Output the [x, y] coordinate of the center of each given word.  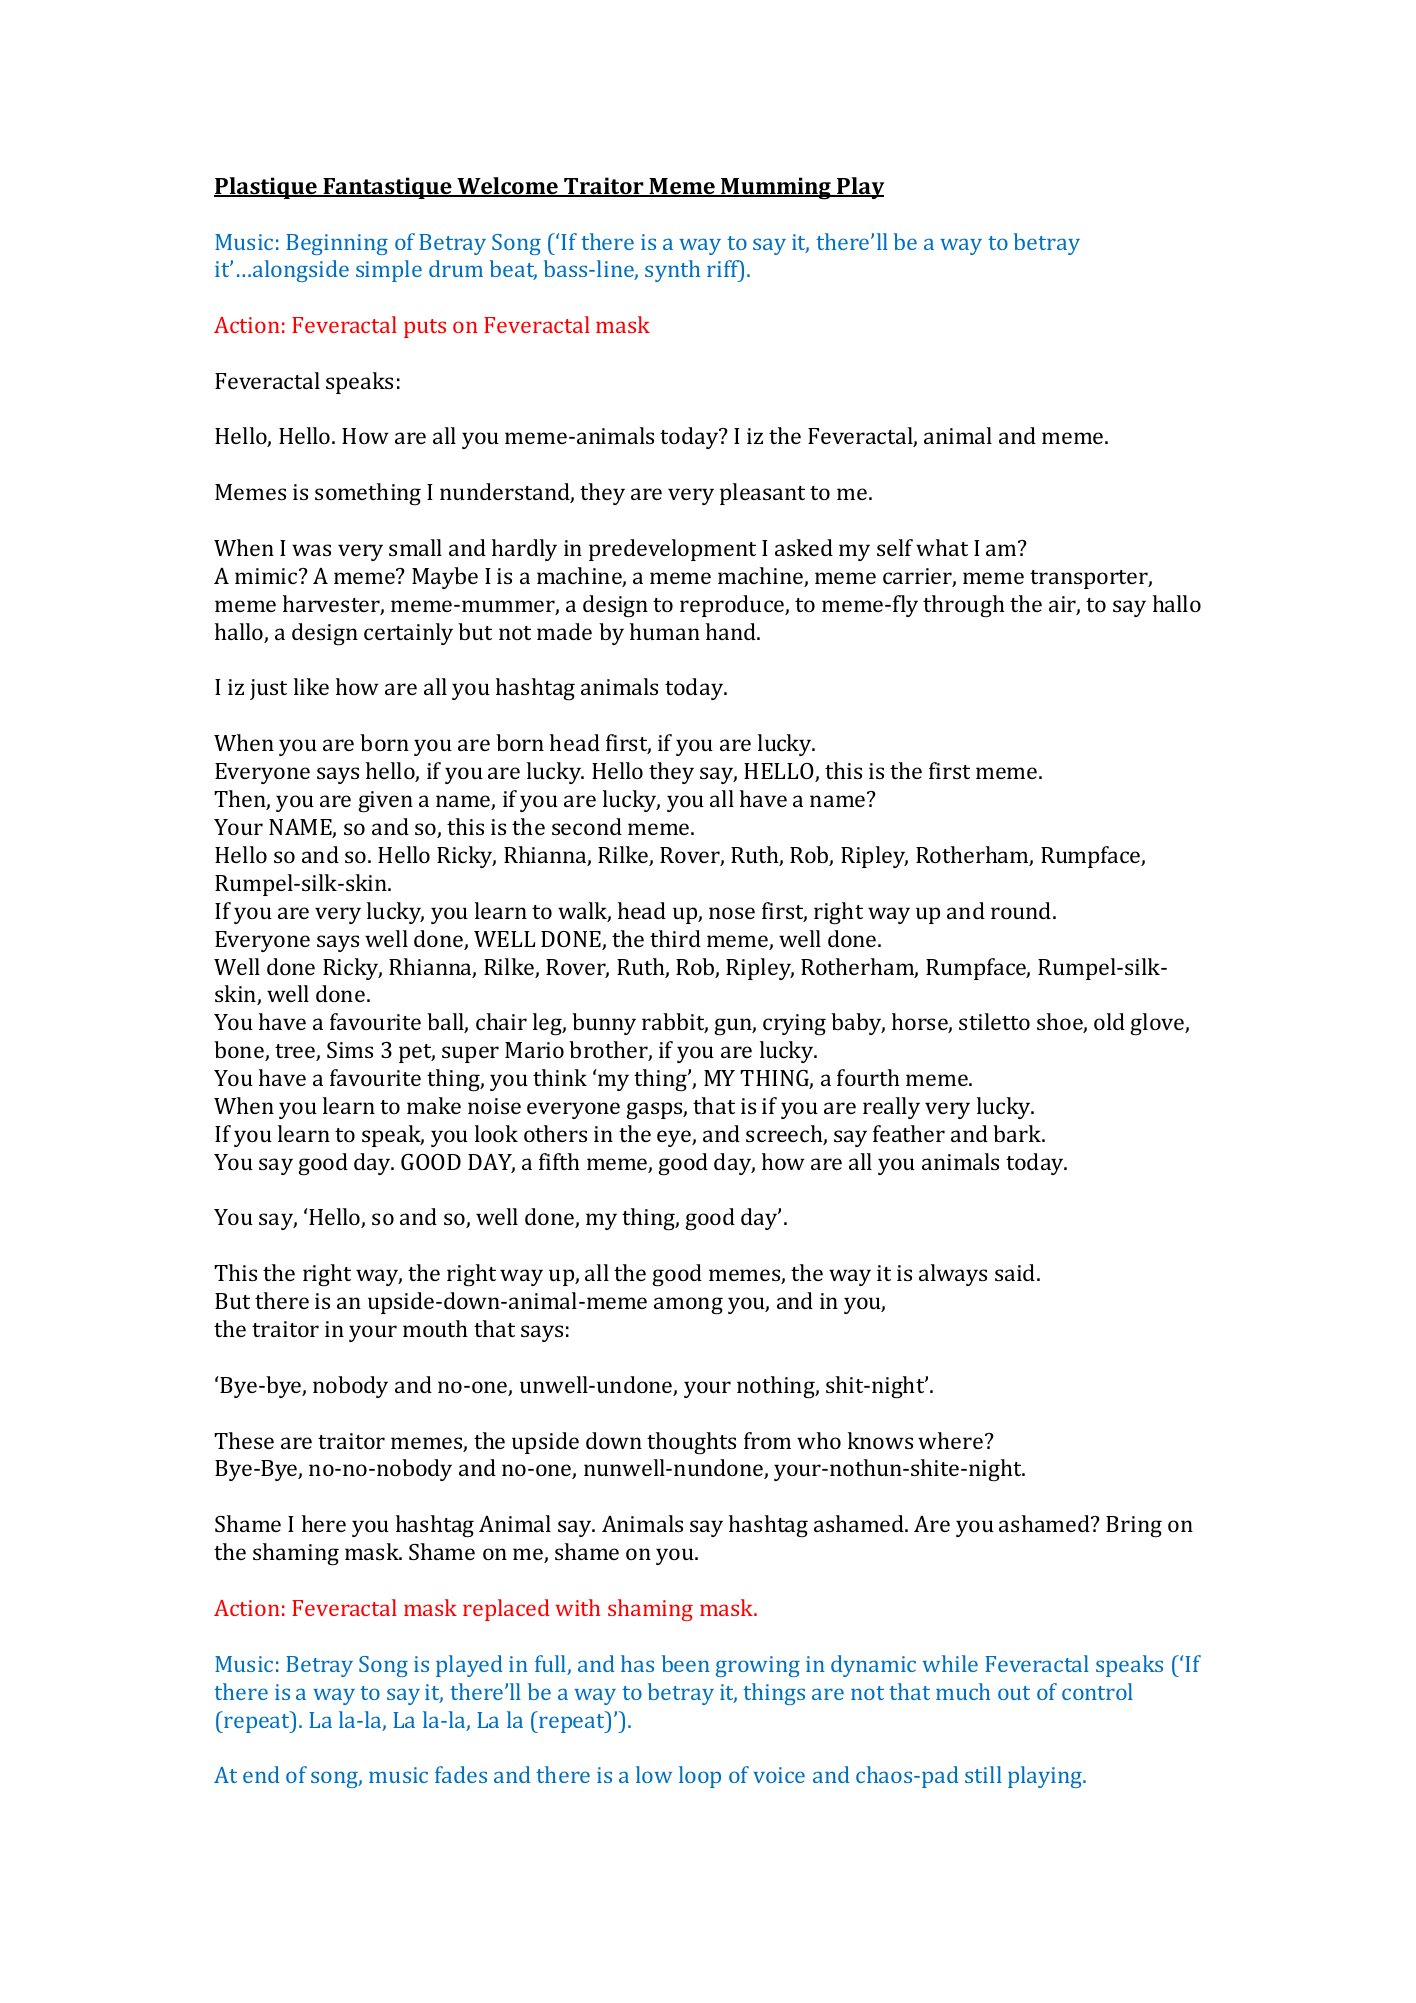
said [1016, 1272]
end [261, 1774]
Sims [350, 1050]
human [665, 631]
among [688, 1306]
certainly [408, 634]
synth [672, 271]
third [675, 938]
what [942, 547]
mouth [435, 1328]
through [964, 606]
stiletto [994, 1021]
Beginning [337, 244]
